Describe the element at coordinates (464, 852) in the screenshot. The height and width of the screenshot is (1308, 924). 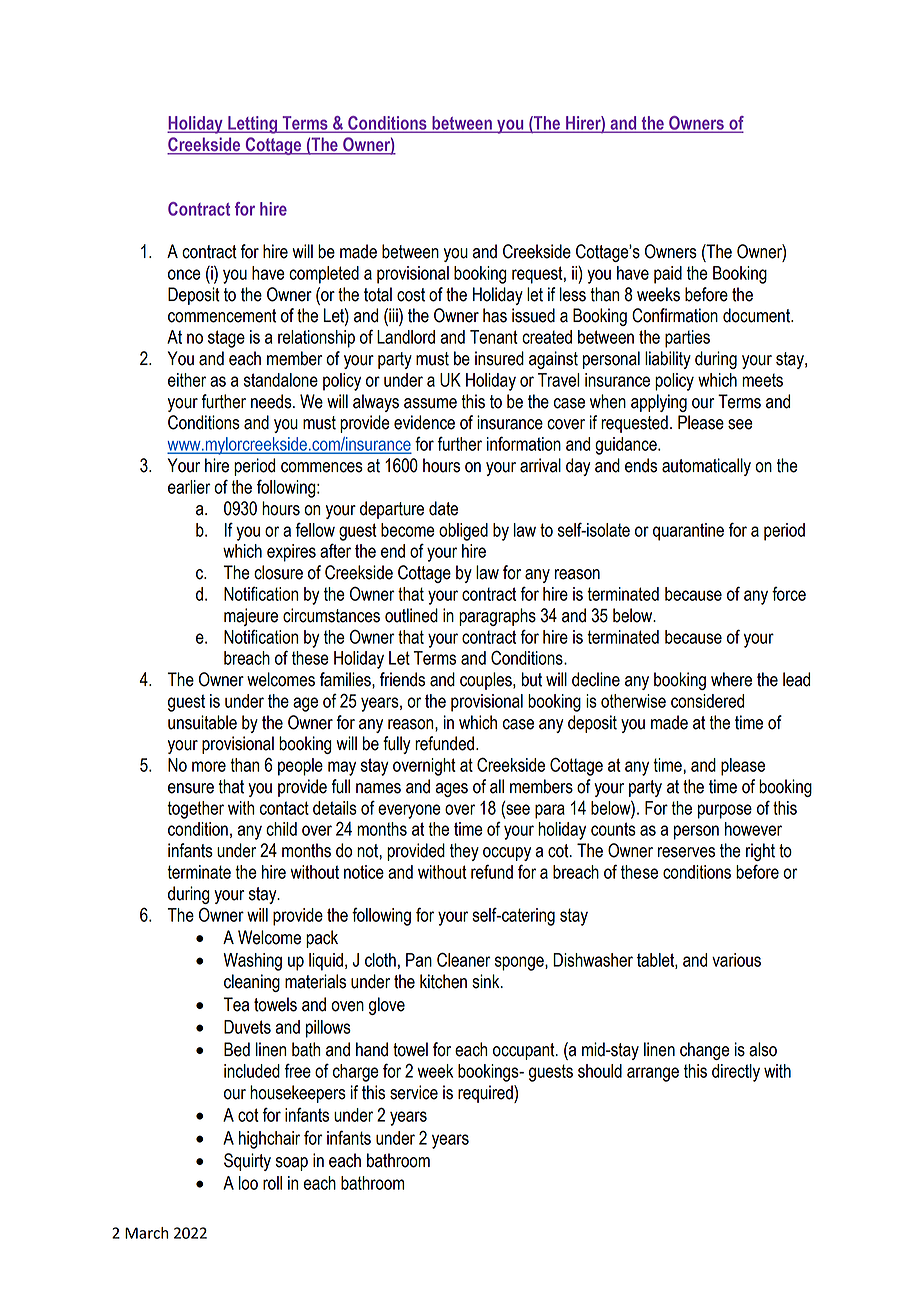
I see `they` at that location.
